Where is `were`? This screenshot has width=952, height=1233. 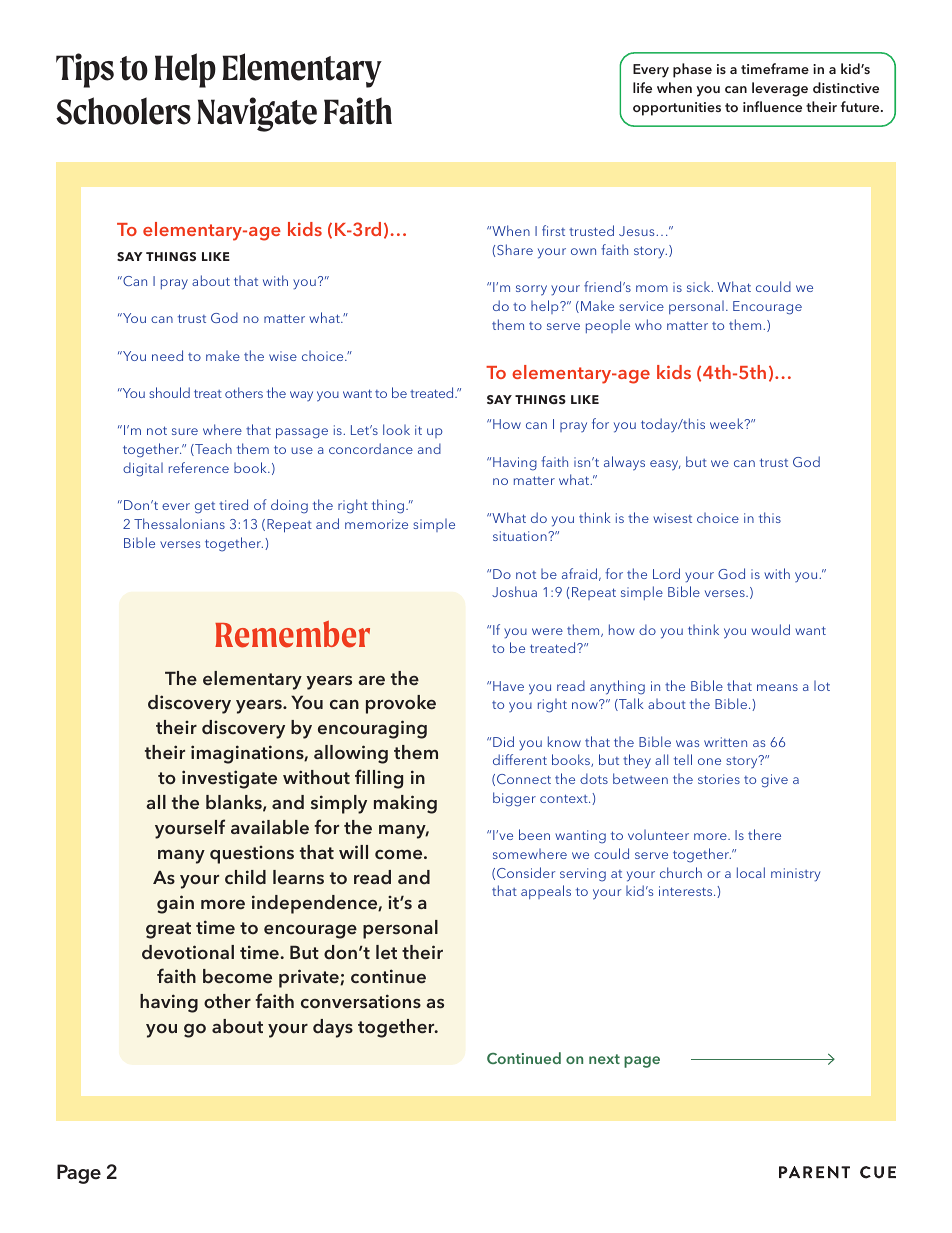 were is located at coordinates (547, 631).
